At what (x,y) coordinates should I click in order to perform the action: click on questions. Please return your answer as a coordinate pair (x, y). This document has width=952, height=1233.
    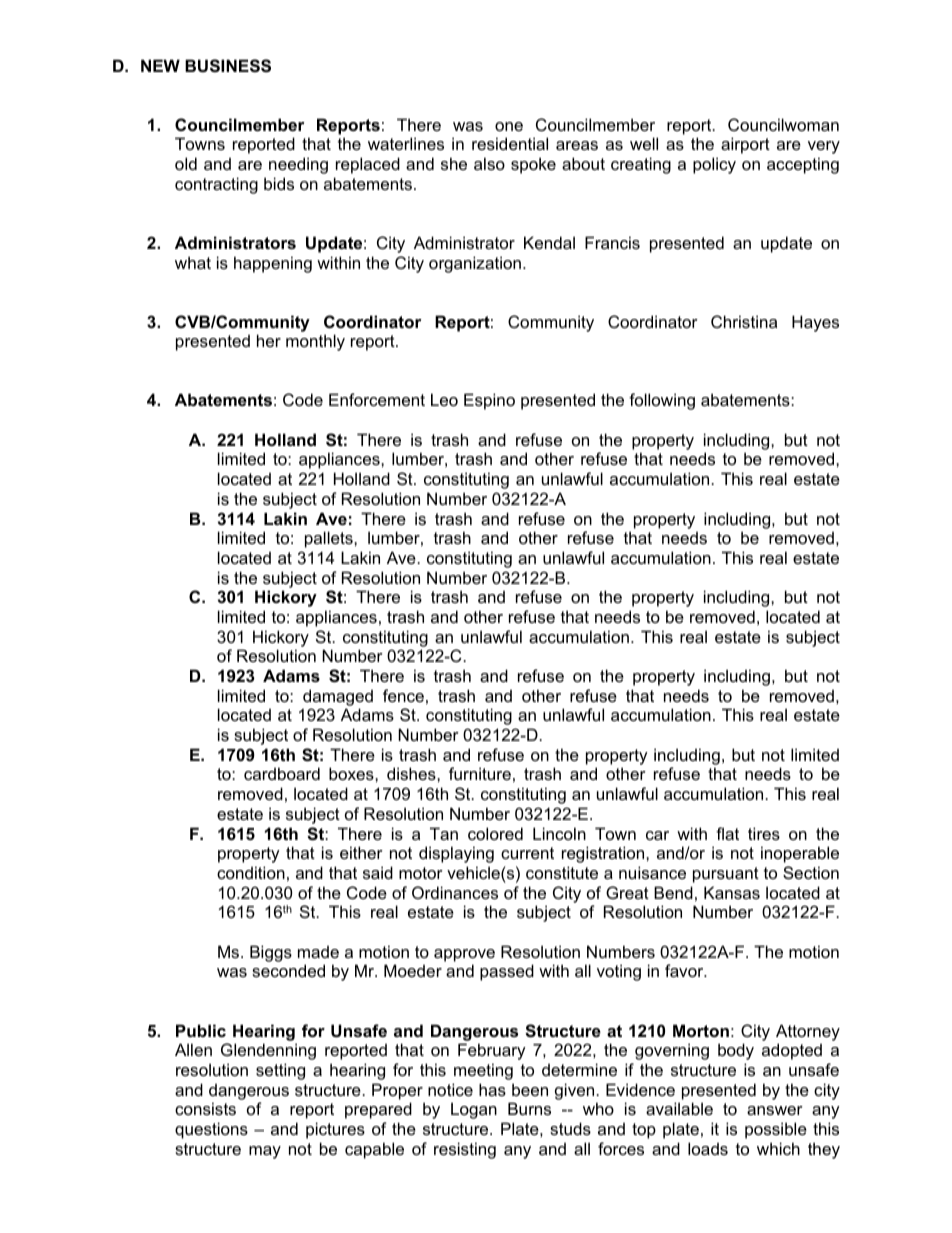
    Looking at the image, I should click on (211, 1130).
